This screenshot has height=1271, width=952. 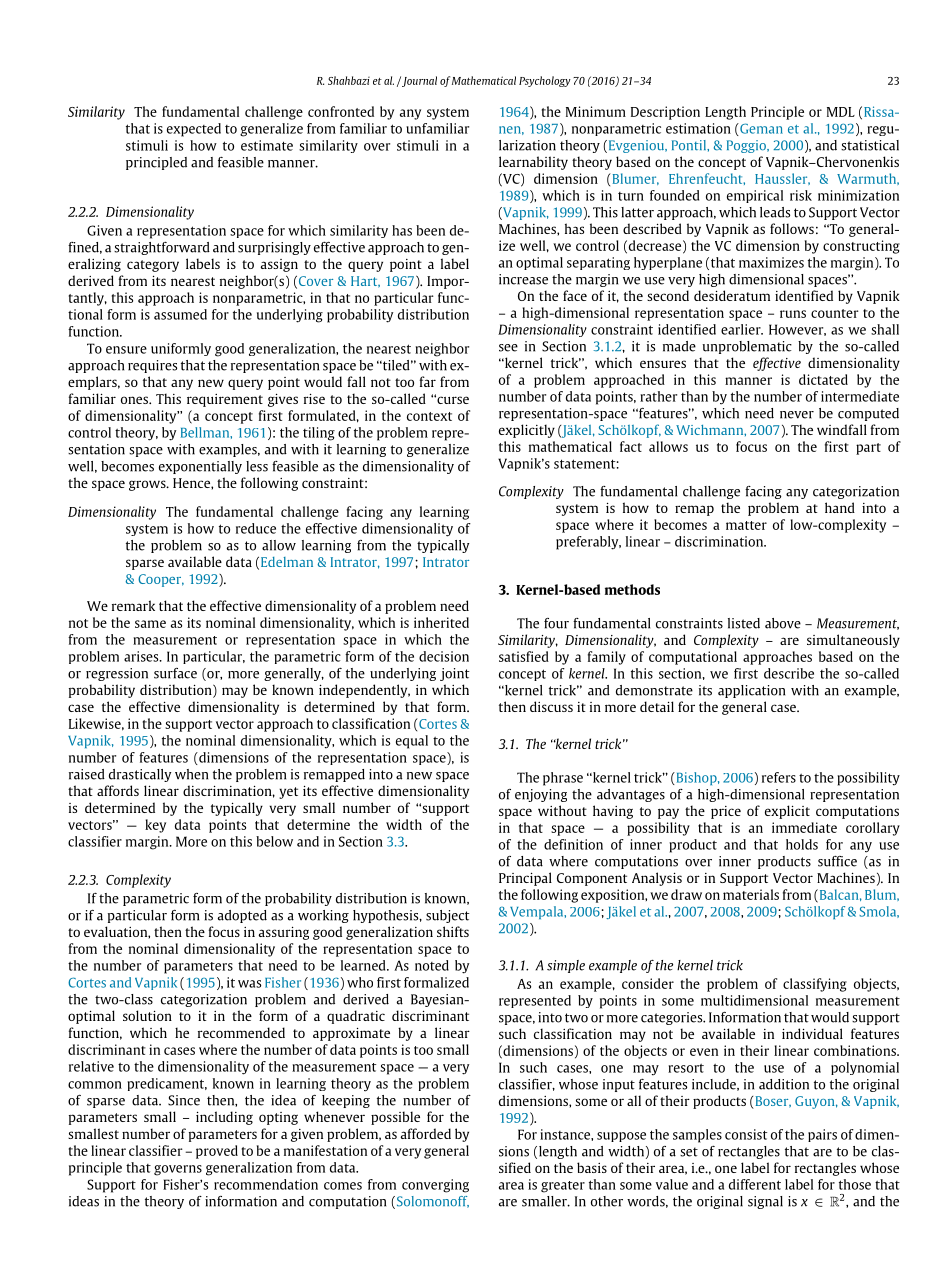 I want to click on key, so click(x=155, y=826).
